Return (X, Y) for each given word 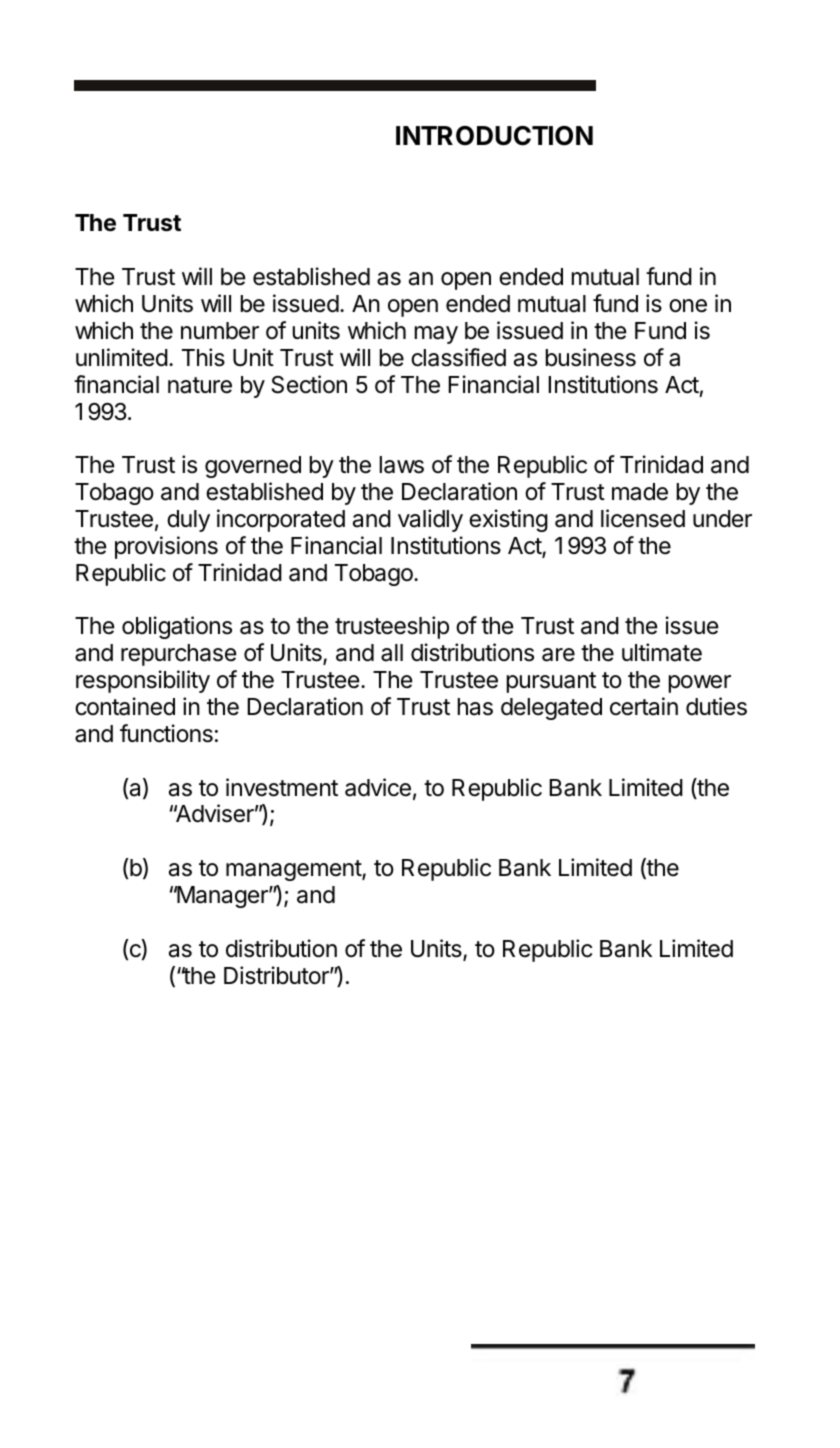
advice (378, 787)
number (220, 331)
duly (188, 521)
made (640, 492)
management (294, 870)
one (688, 306)
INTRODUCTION (494, 136)
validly (430, 520)
